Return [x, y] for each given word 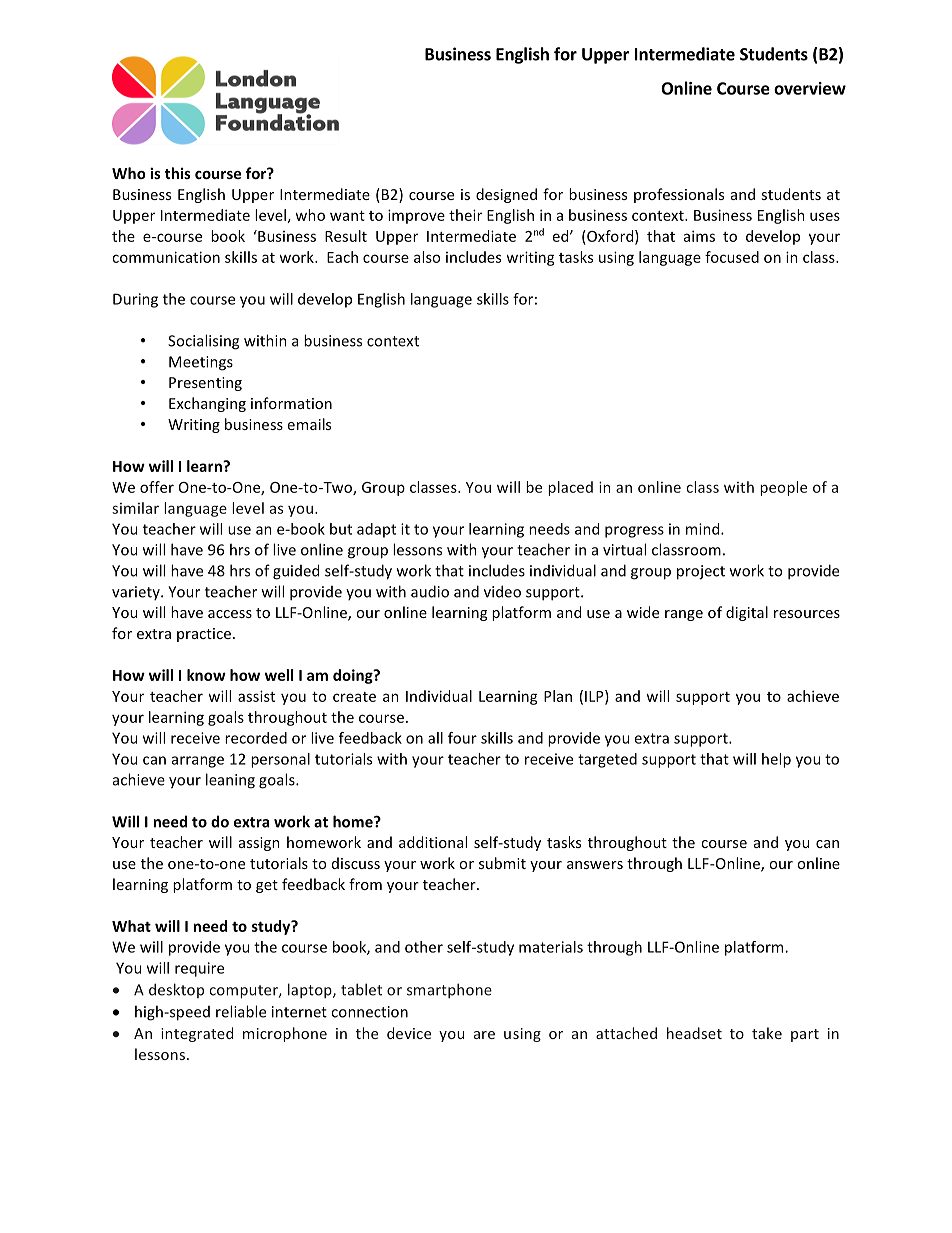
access [230, 614]
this [178, 173]
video [502, 591]
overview [810, 88]
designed [506, 195]
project [701, 572]
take [767, 1033]
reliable [241, 1011]
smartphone [449, 990]
